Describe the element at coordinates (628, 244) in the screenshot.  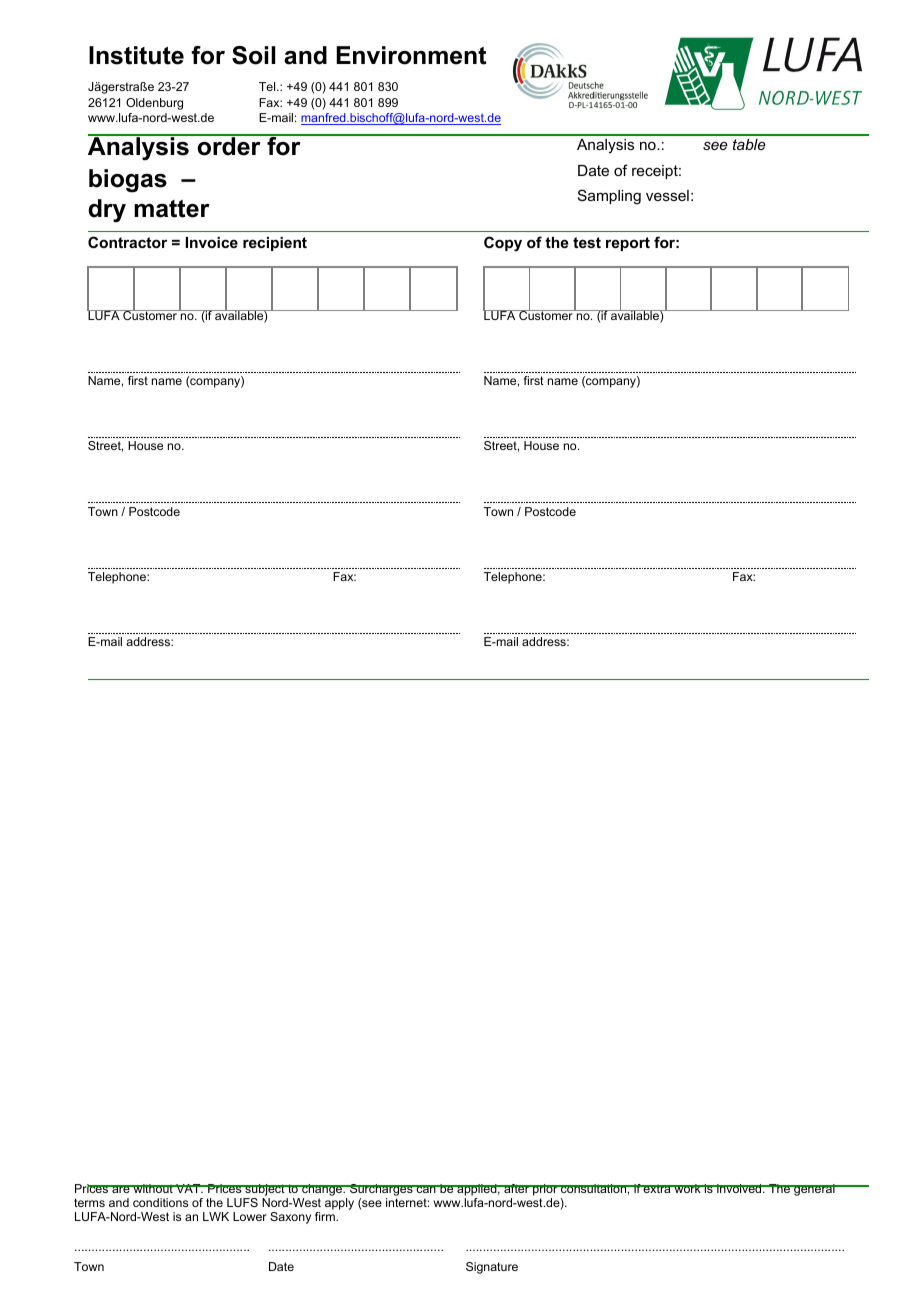
I see `report` at that location.
